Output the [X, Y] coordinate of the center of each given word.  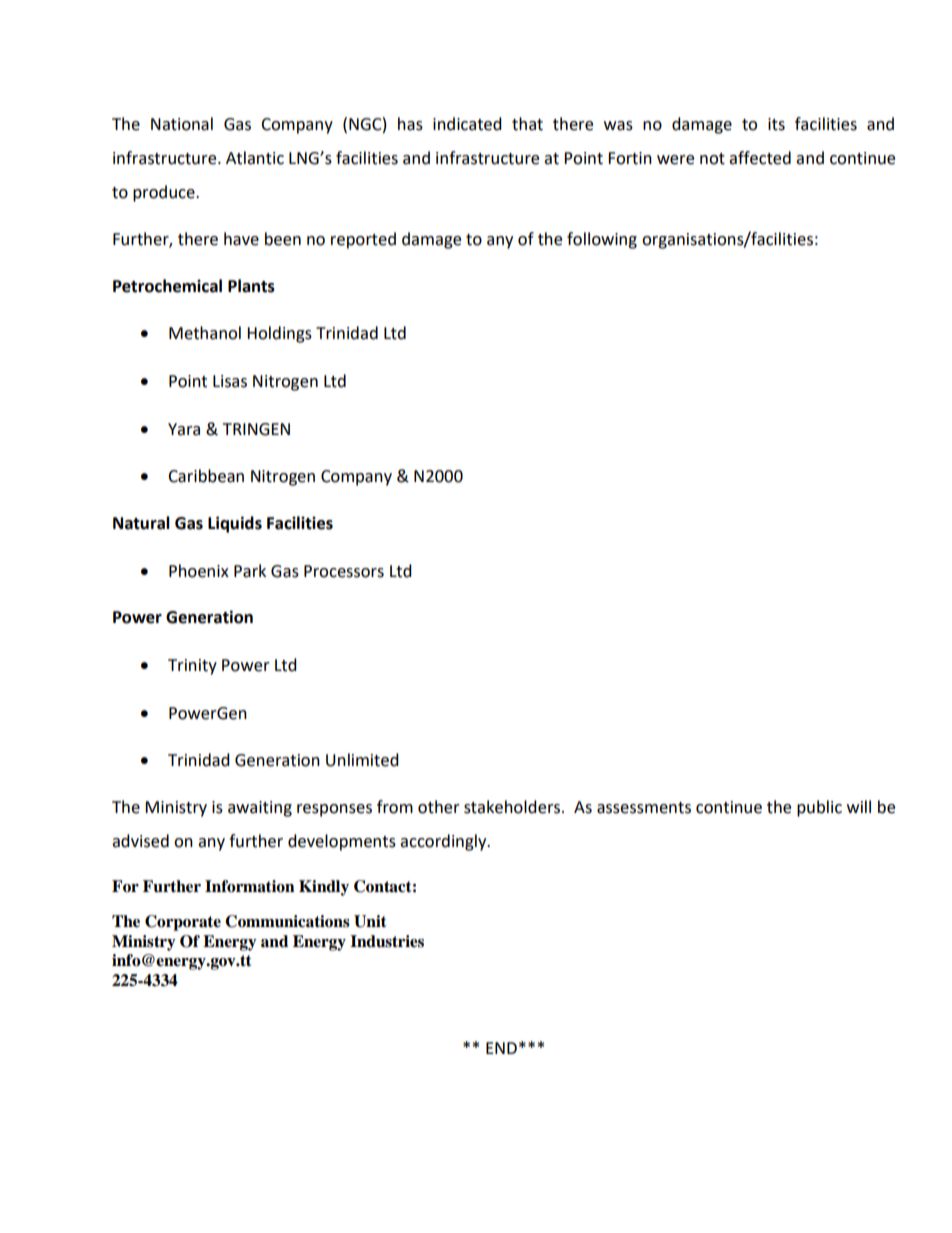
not [712, 159]
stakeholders [513, 807]
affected [760, 158]
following [602, 240]
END [501, 1048]
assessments [644, 808]
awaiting [260, 809]
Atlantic [255, 158]
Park [250, 571]
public [819, 808]
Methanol [205, 333]
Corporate [183, 923]
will [859, 806]
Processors [344, 571]
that [527, 124]
